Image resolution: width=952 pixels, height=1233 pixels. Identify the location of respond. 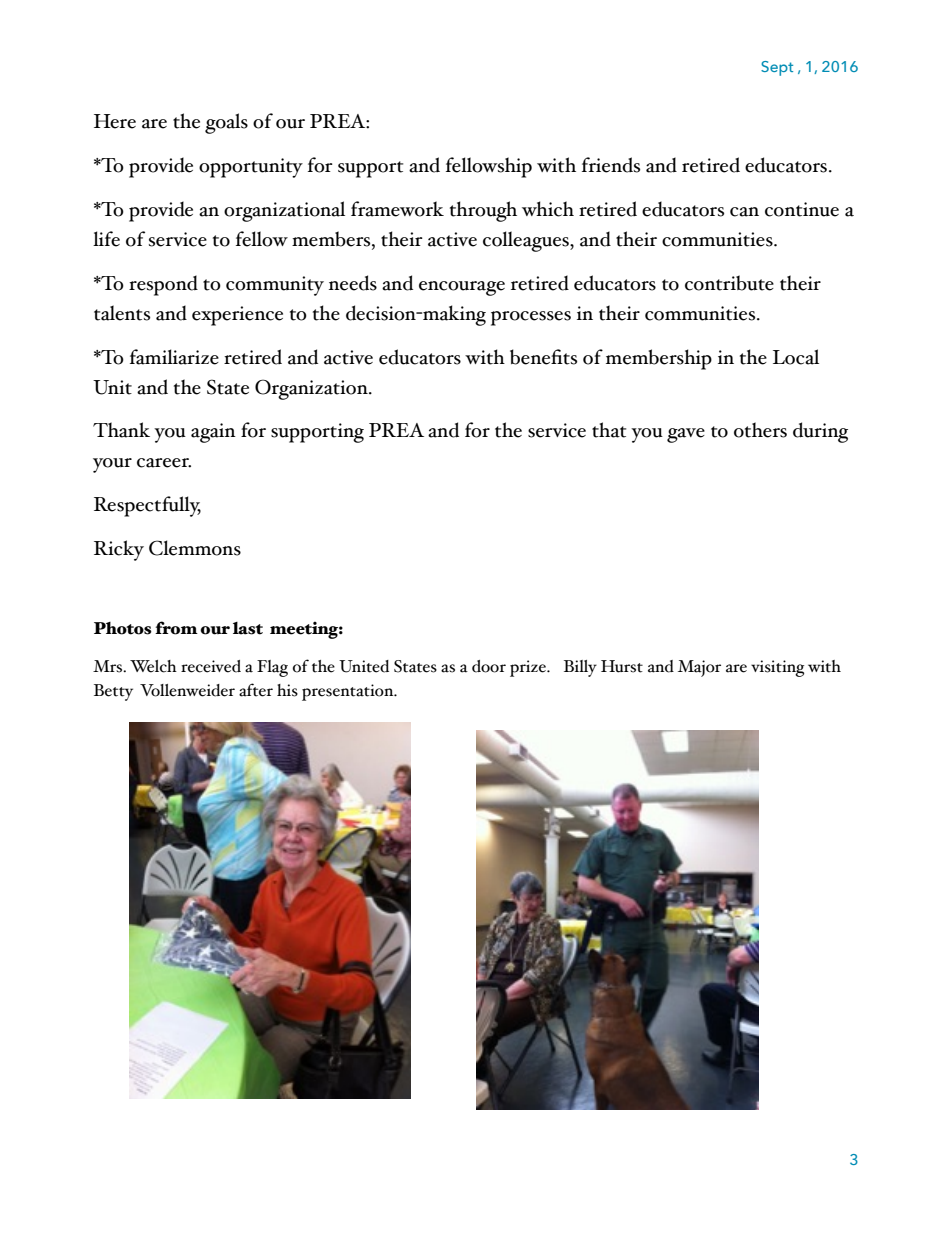
(163, 285).
